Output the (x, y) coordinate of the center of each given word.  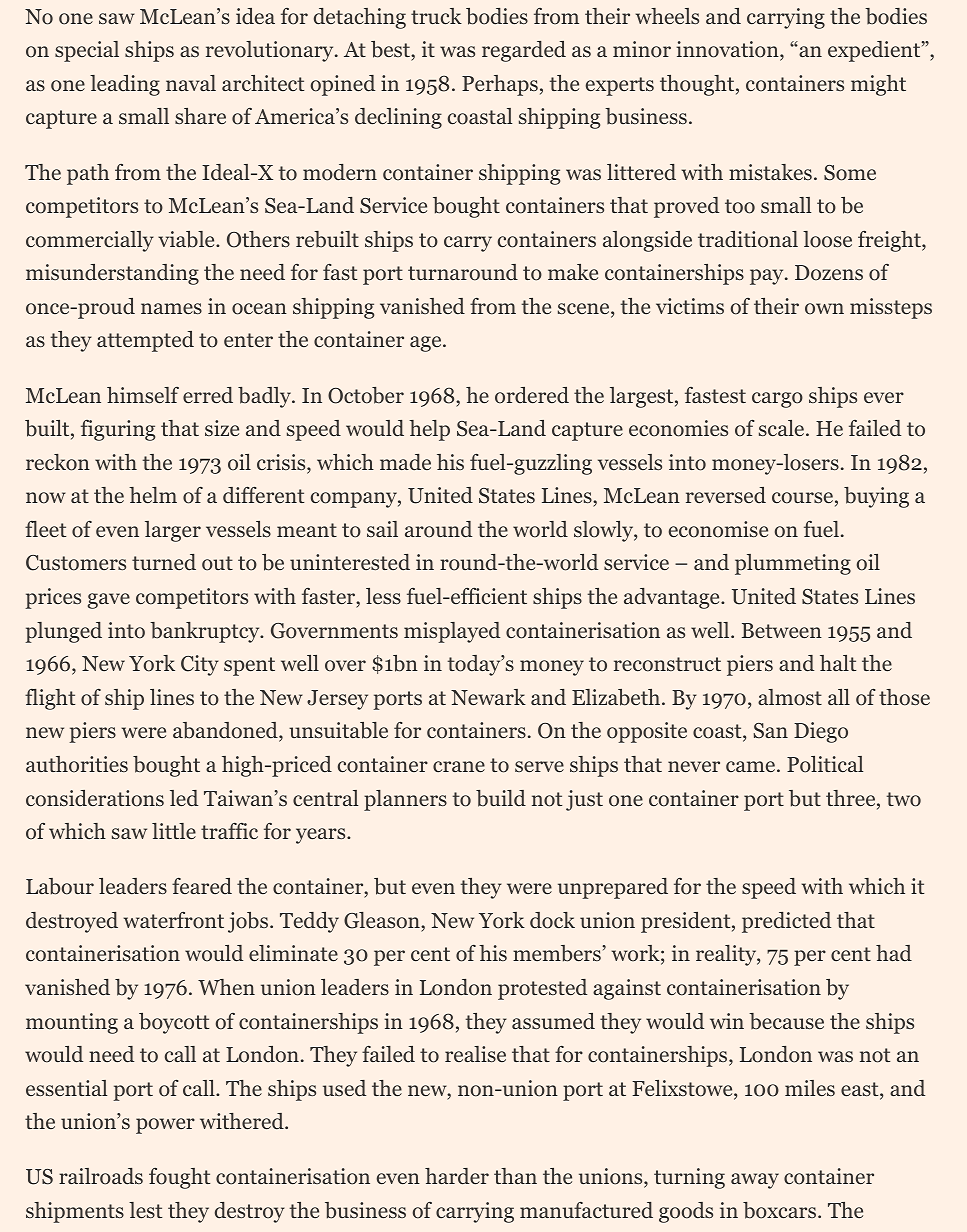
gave (109, 601)
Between (782, 630)
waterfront (174, 920)
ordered (532, 395)
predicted (786, 922)
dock (552, 920)
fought (179, 1178)
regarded (524, 51)
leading (125, 85)
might (878, 85)
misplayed (452, 632)
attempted (145, 341)
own (824, 309)
